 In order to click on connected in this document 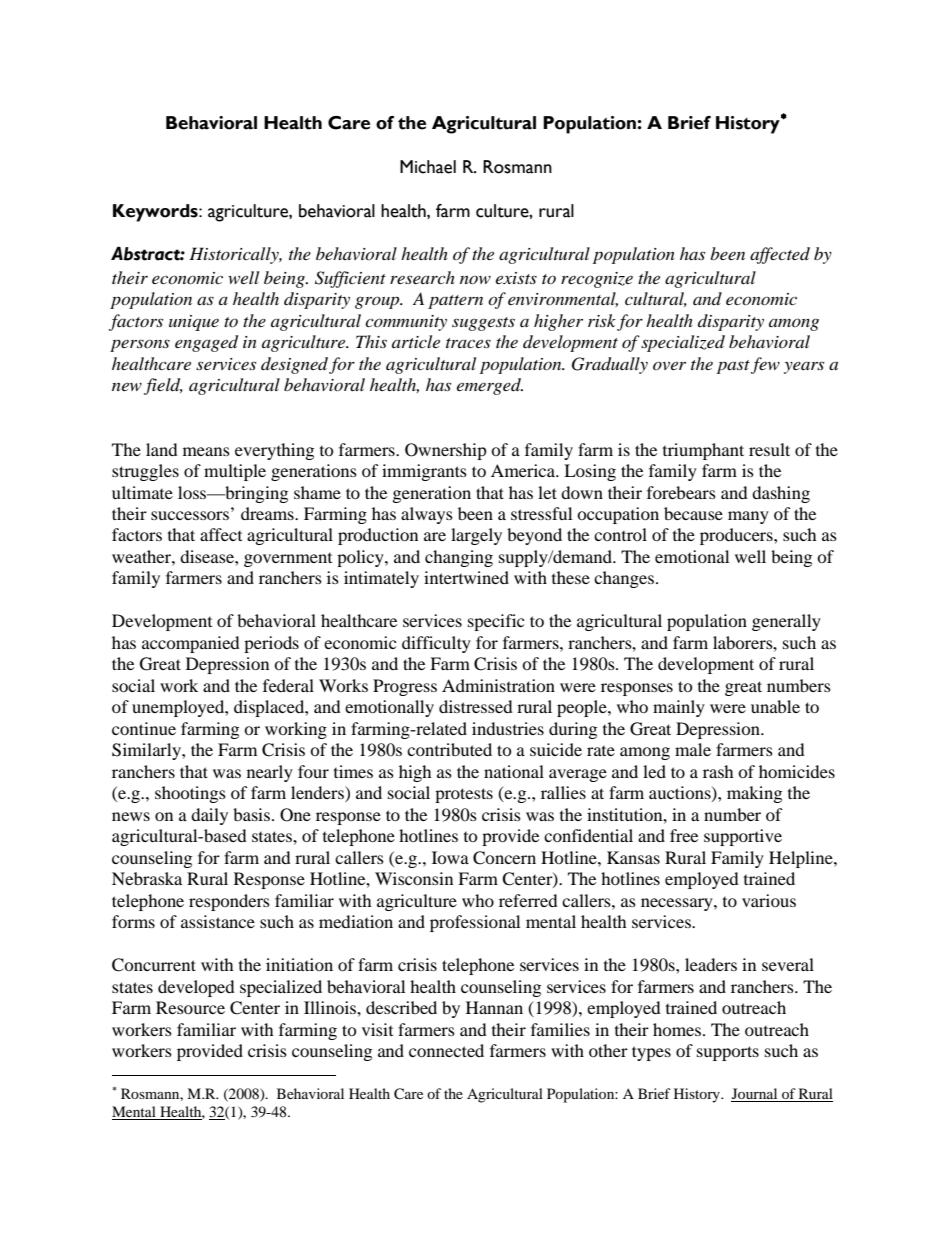, I will do `click(446, 1050)`.
